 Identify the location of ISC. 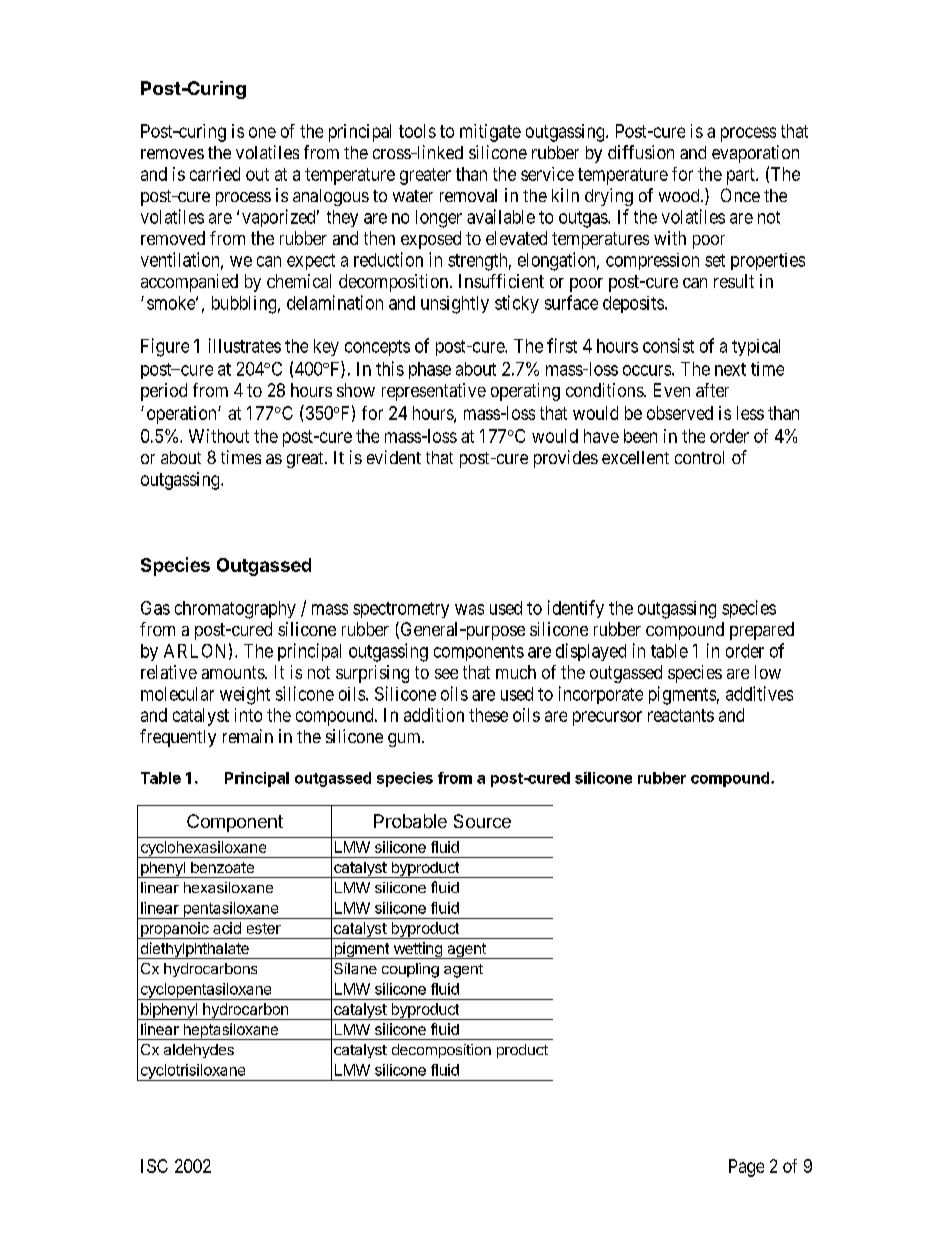
(154, 1166).
